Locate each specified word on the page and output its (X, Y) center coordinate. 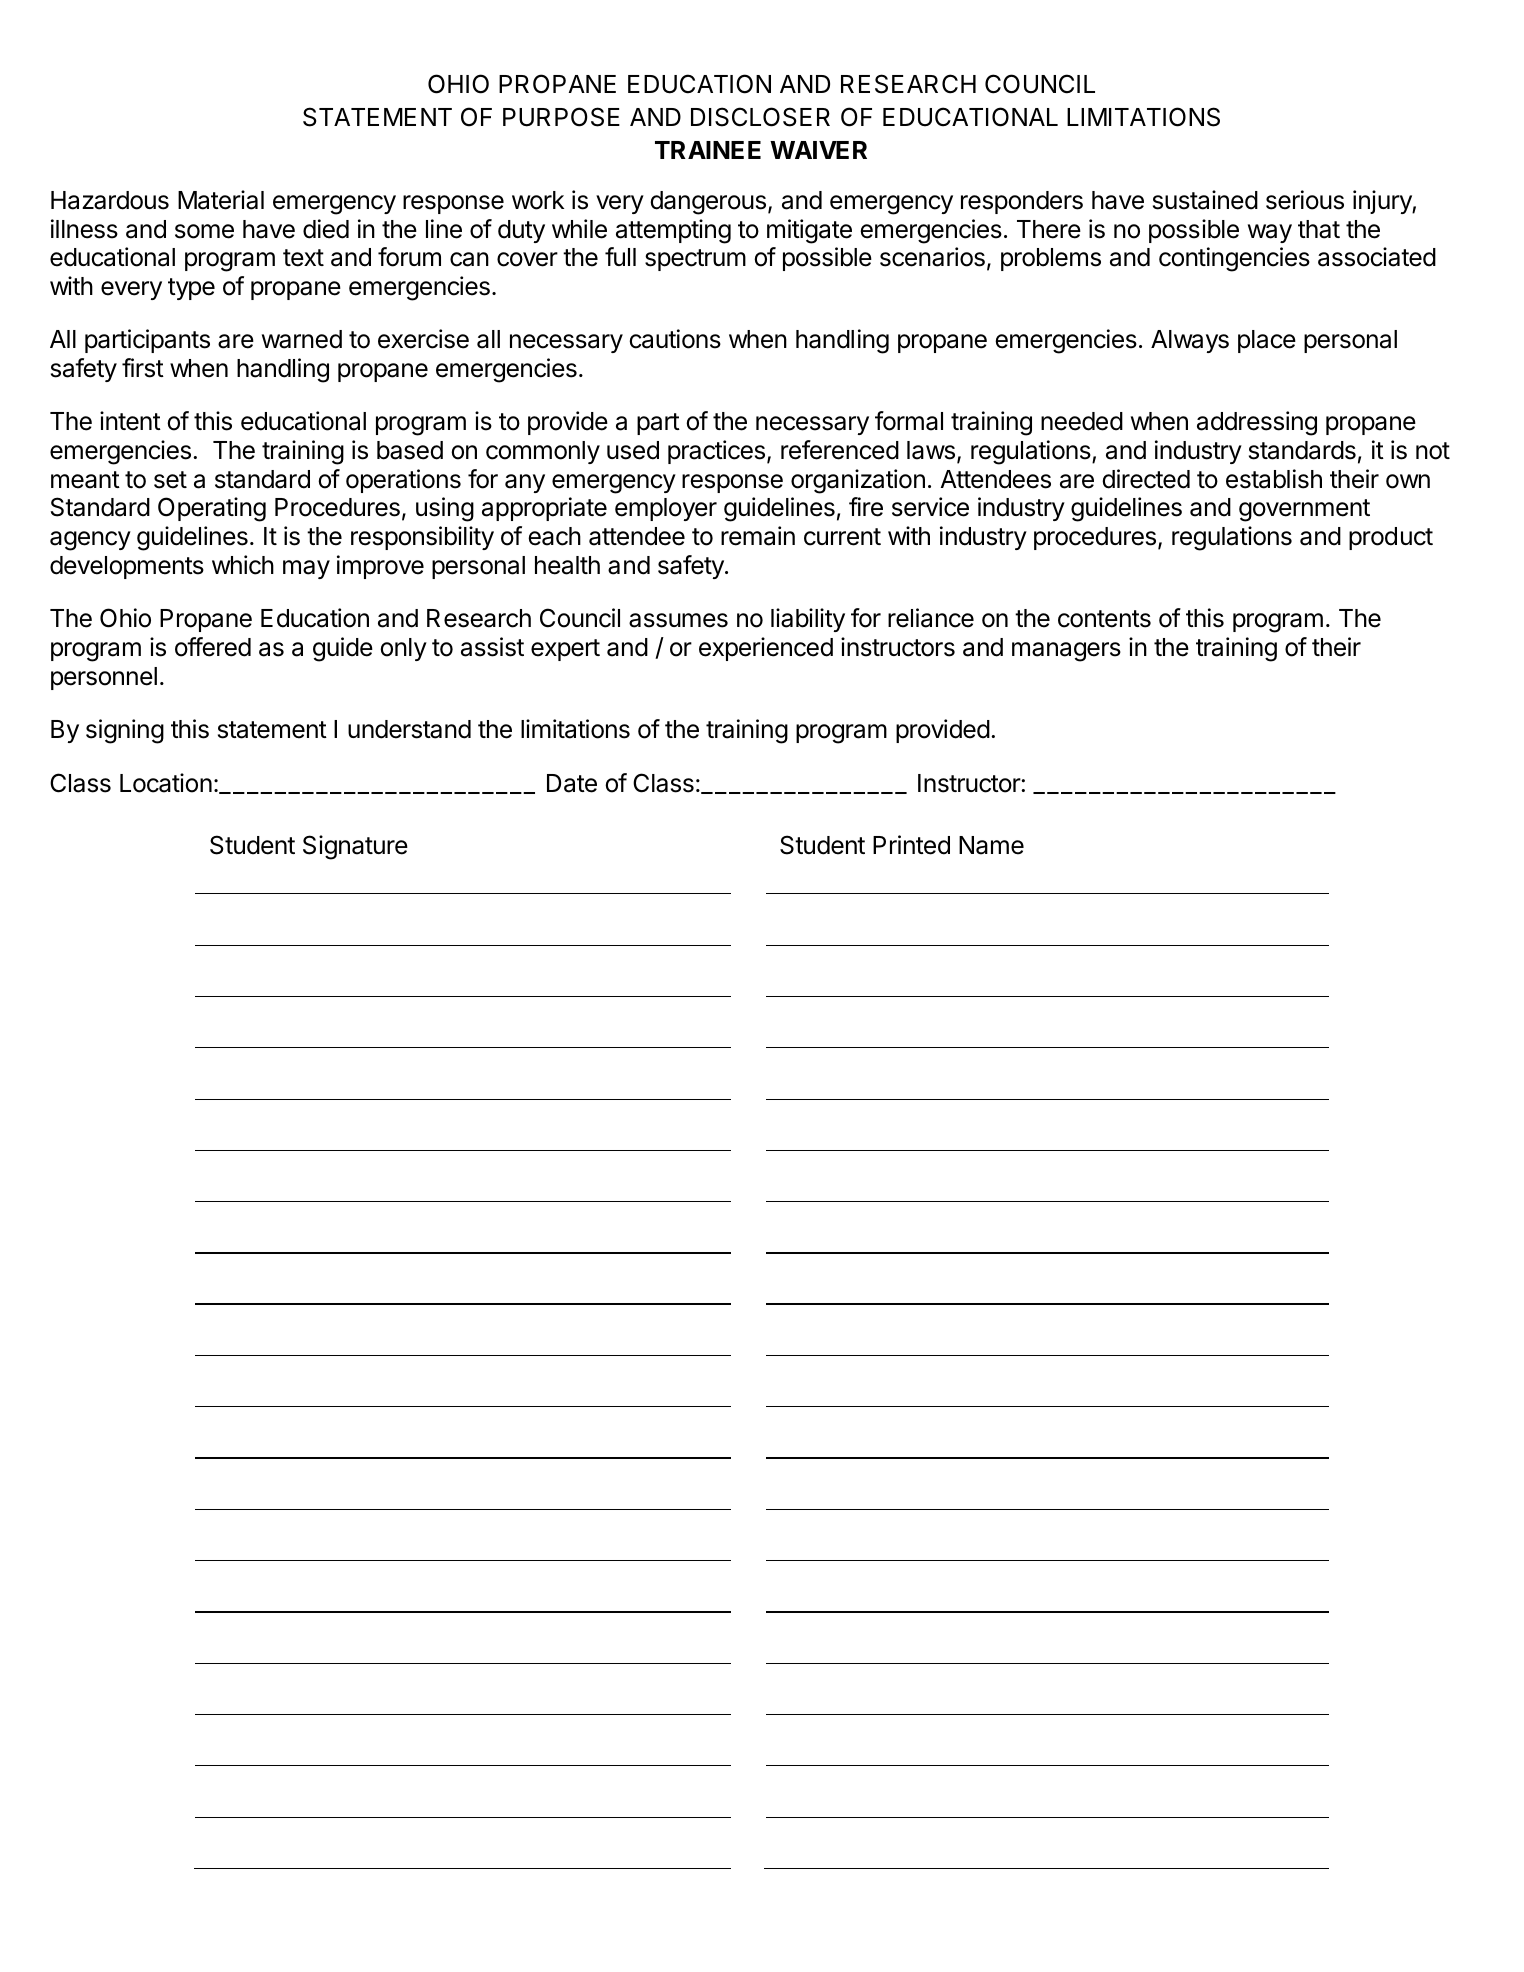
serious (1305, 200)
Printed (911, 845)
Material (221, 200)
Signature (355, 847)
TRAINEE (708, 150)
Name (991, 845)
